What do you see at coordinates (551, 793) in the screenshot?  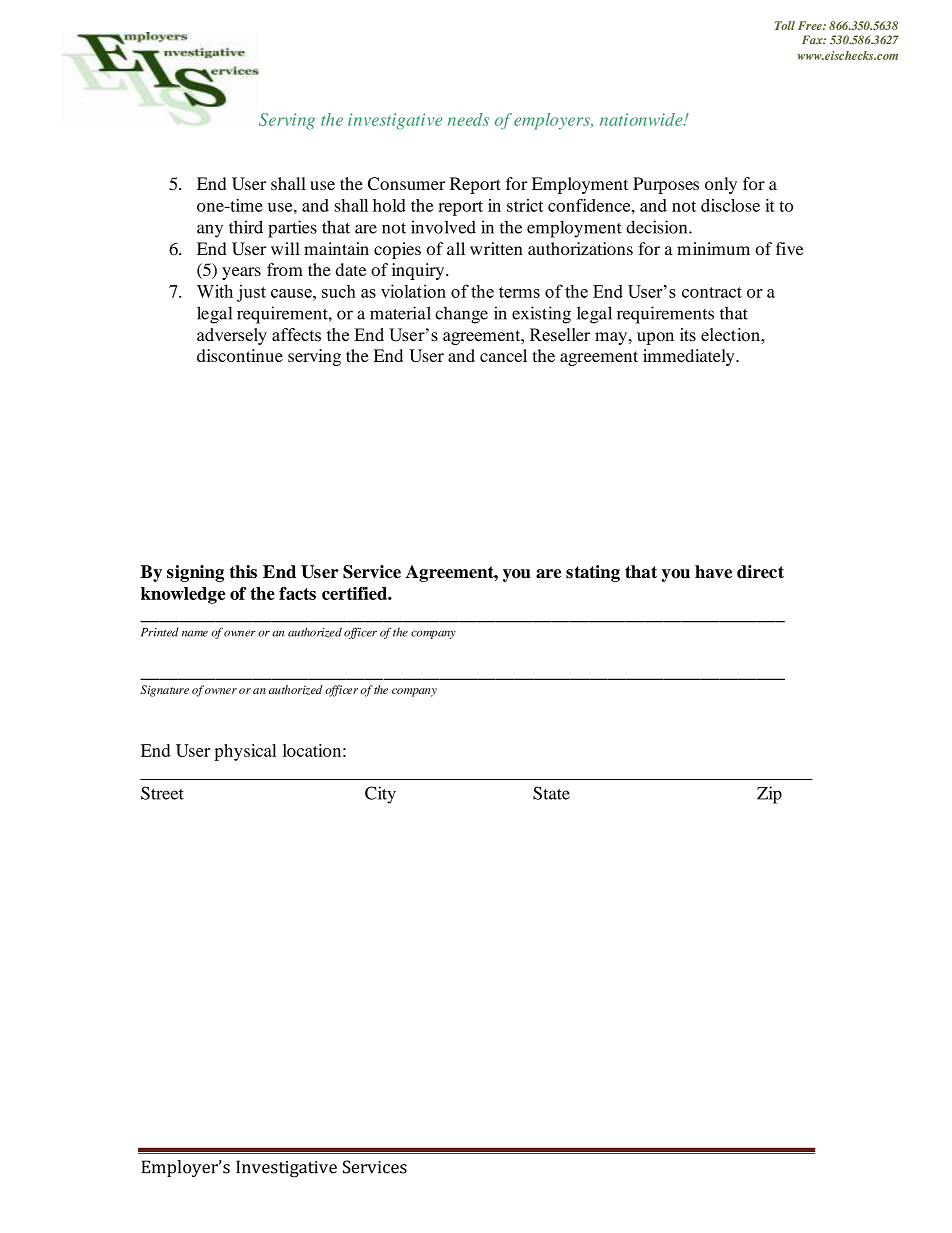 I see `State` at bounding box center [551, 793].
